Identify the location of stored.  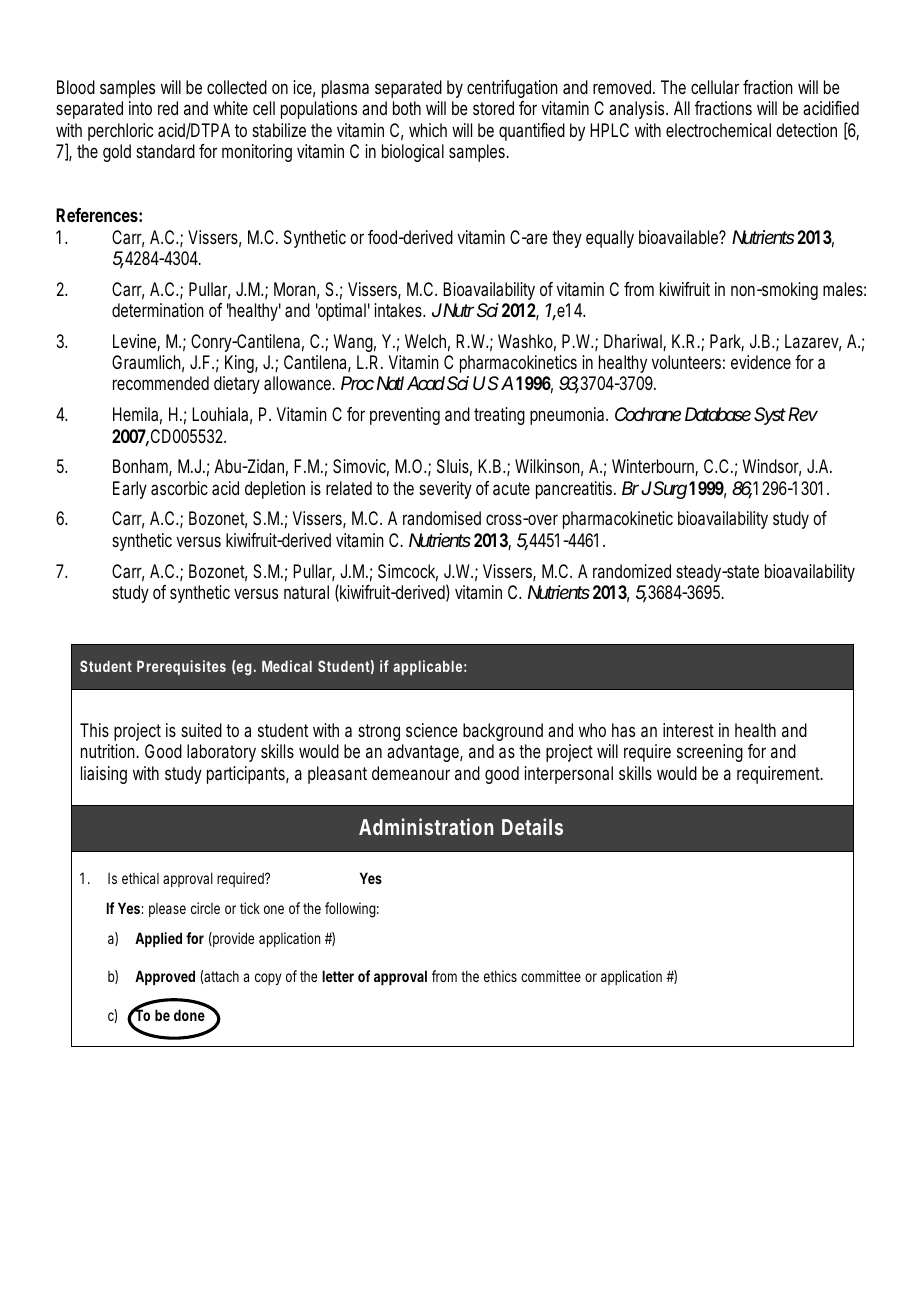
(493, 108).
